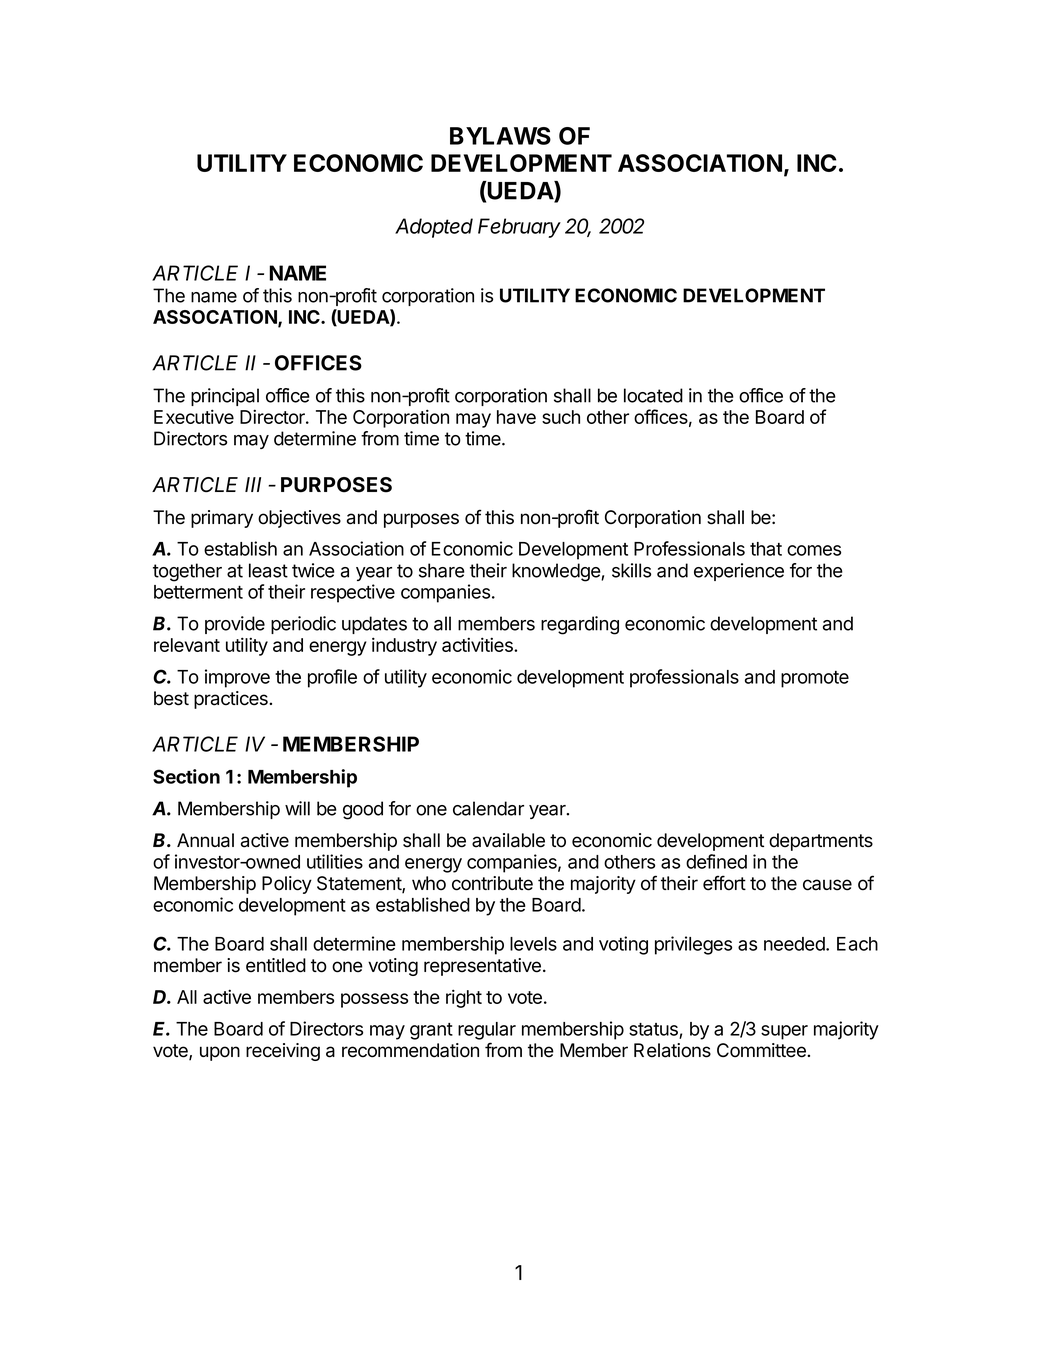 The width and height of the image is (1040, 1346). Describe the element at coordinates (519, 228) in the image. I see `February` at that location.
